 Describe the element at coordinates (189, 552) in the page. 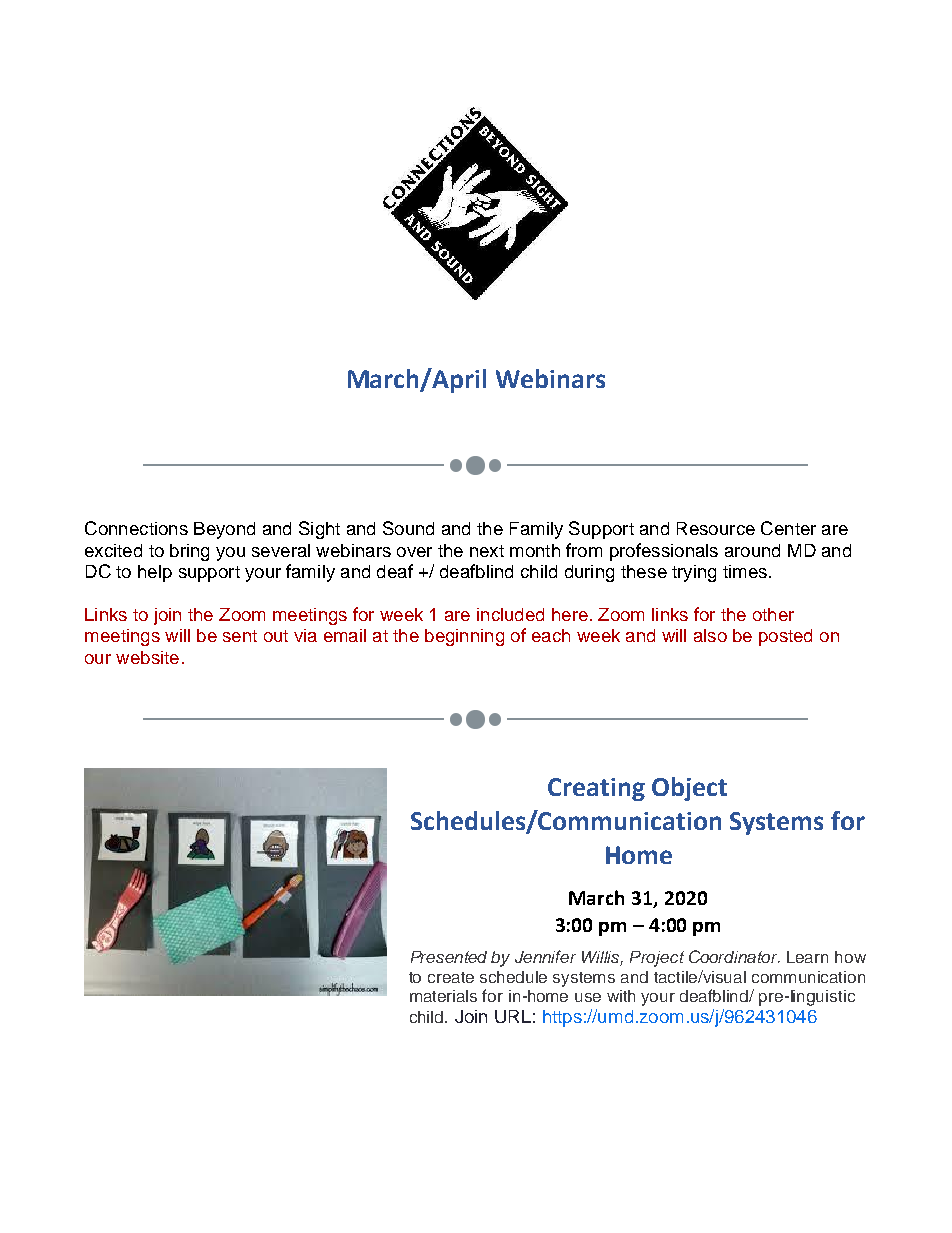

I see `bring` at that location.
